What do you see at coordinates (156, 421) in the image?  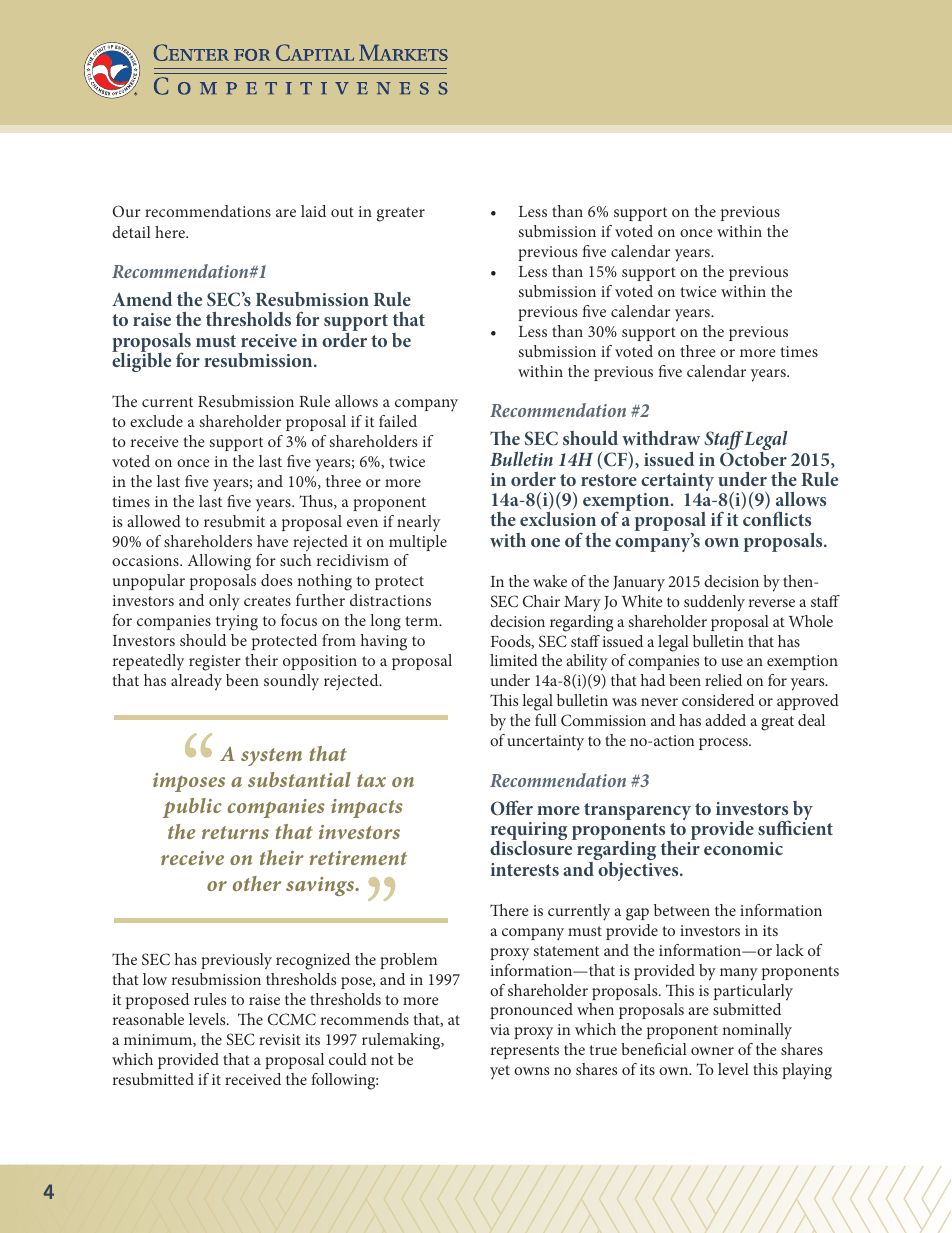 I see `exclude` at bounding box center [156, 421].
